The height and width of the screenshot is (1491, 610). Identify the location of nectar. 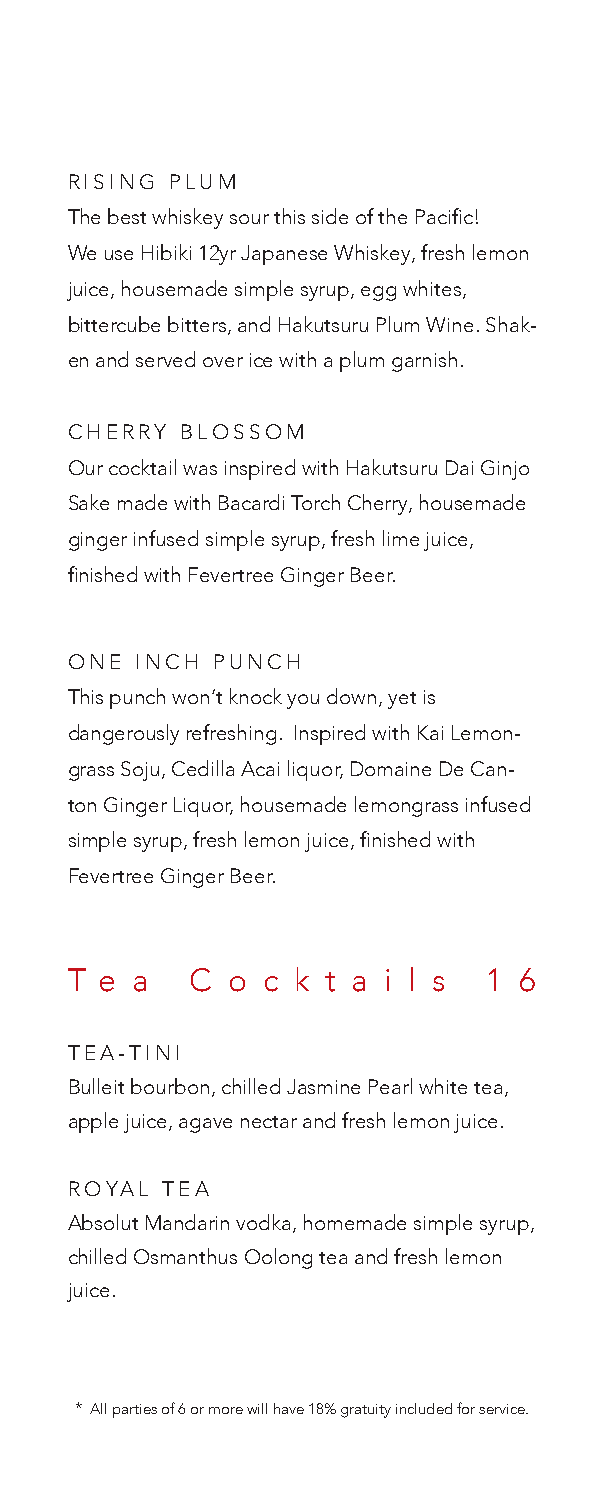
(269, 1122).
